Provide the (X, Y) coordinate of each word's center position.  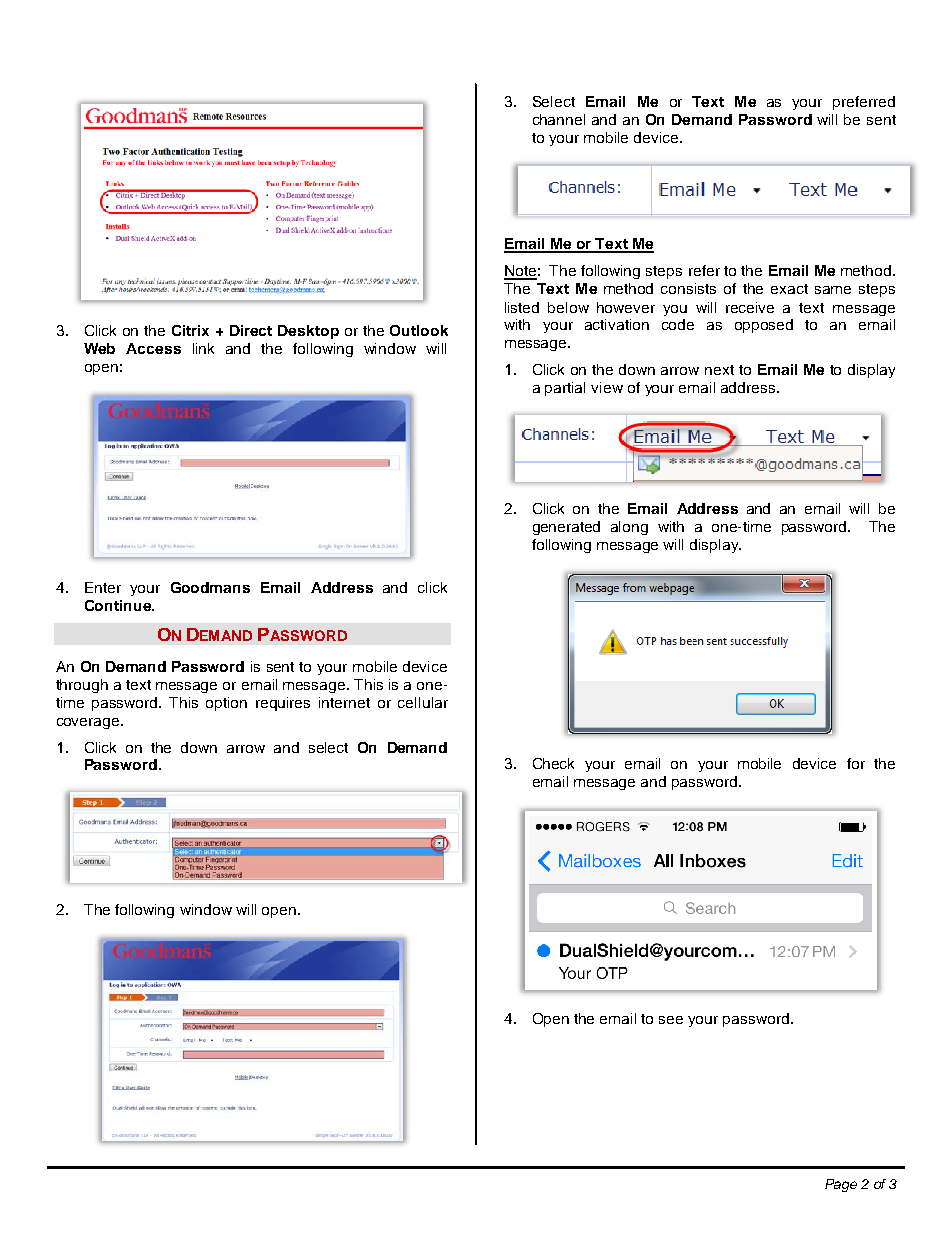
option (226, 704)
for (856, 763)
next (719, 370)
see (671, 1020)
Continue (119, 605)
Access (153, 348)
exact (789, 289)
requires (283, 704)
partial (565, 389)
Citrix (190, 330)
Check (553, 763)
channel (559, 119)
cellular (423, 702)
